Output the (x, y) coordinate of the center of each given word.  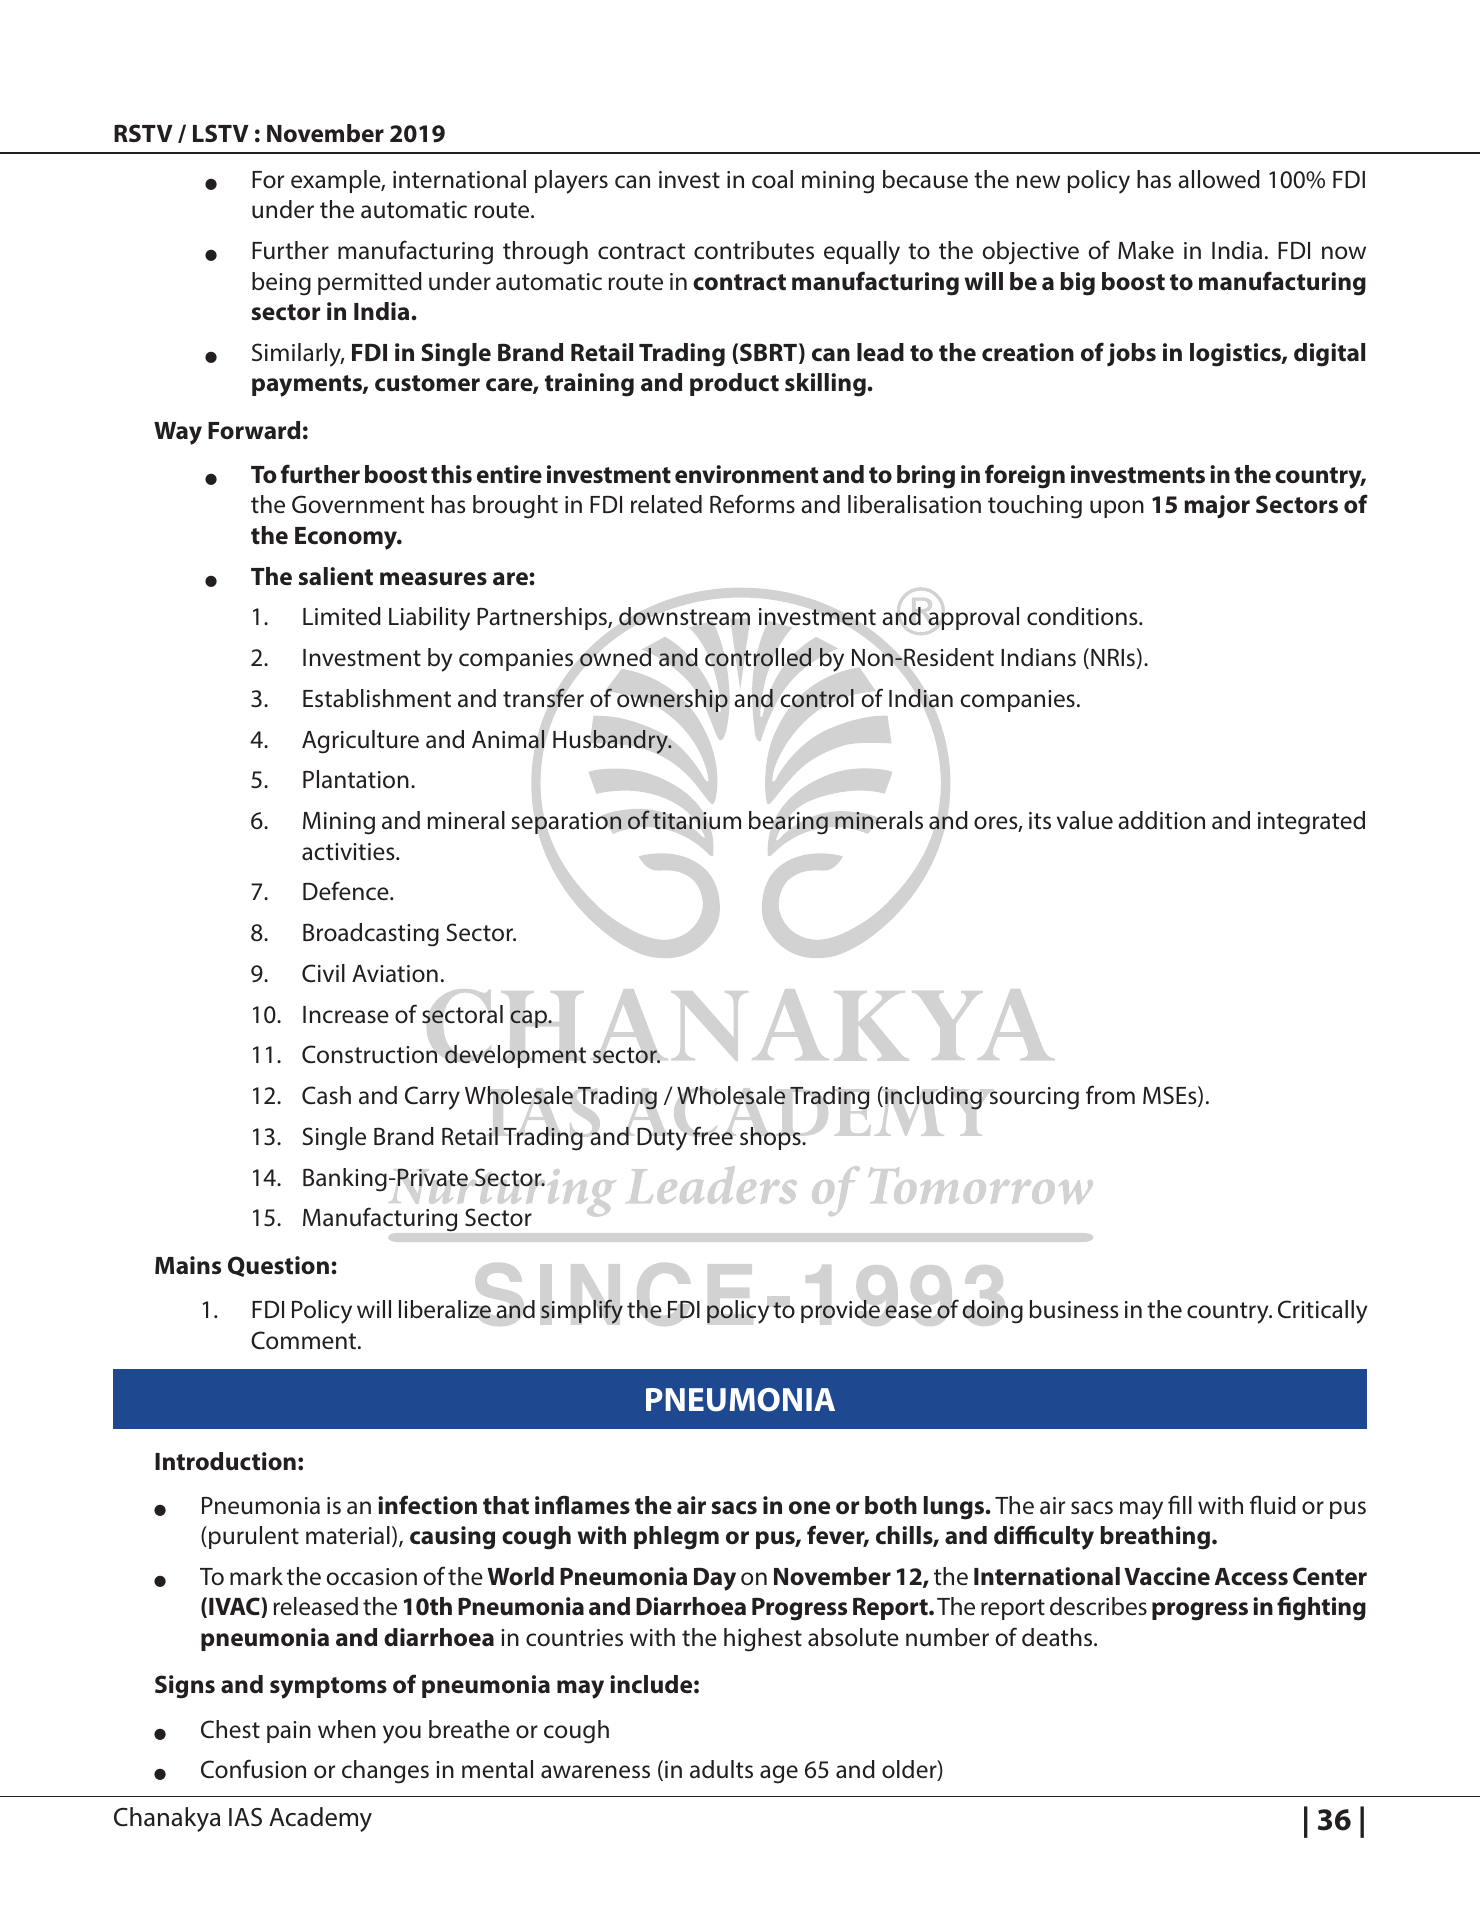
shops (771, 1138)
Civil (323, 973)
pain (289, 1732)
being (281, 284)
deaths (1058, 1637)
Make (1146, 250)
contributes (754, 250)
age (779, 1774)
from (1110, 1094)
